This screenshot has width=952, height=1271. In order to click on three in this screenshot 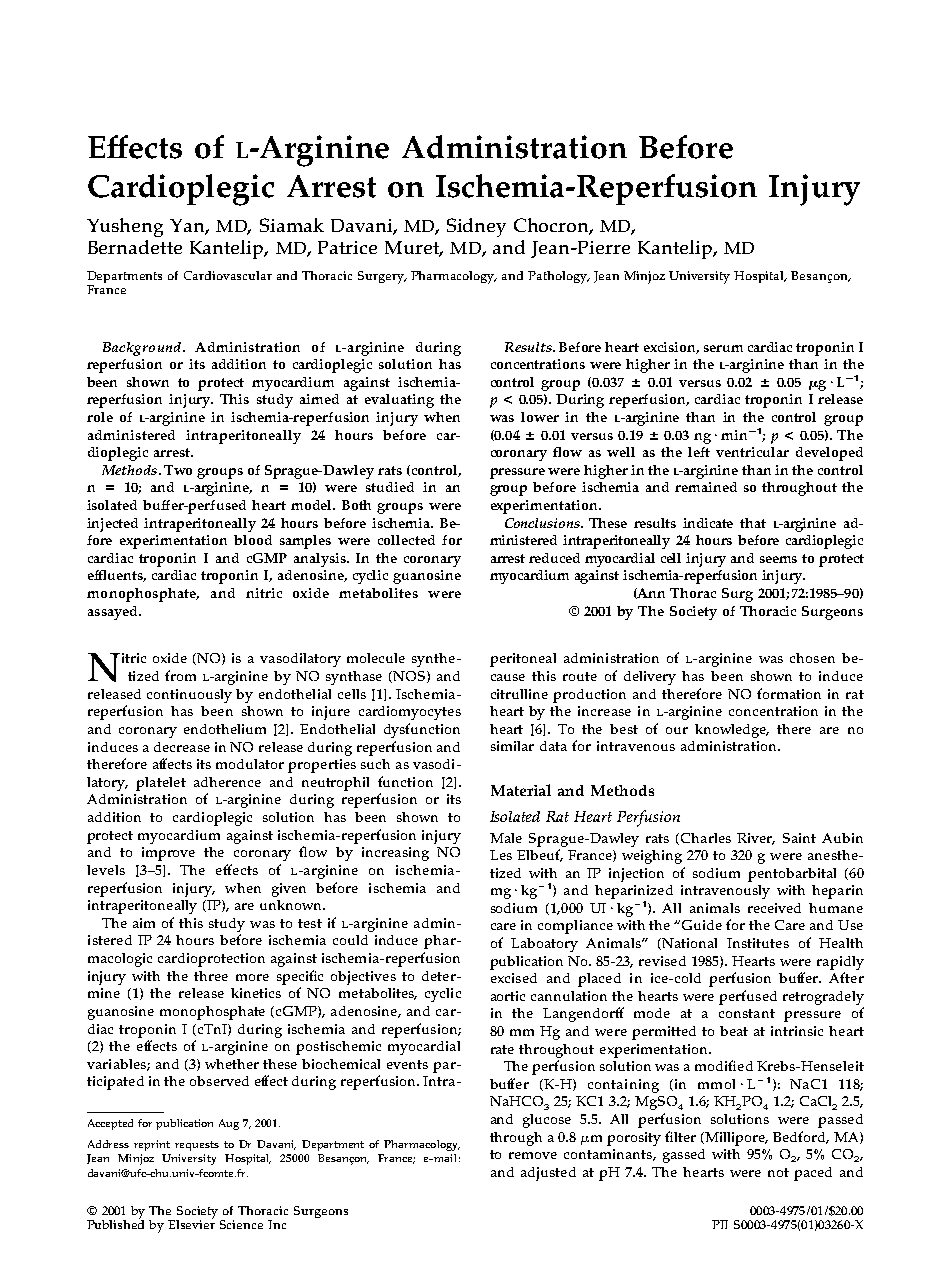, I will do `click(211, 976)`.
